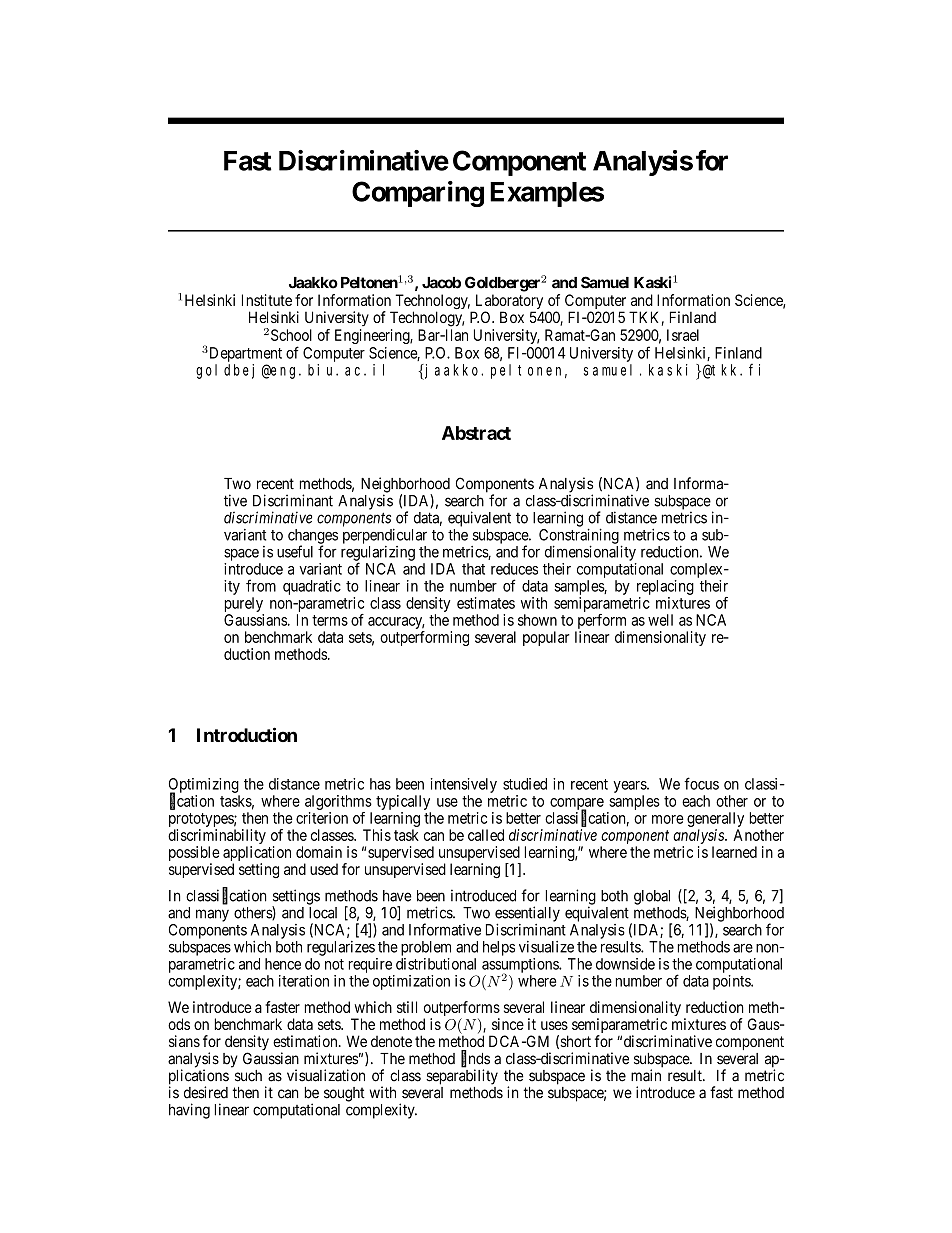 This page has width=952, height=1233. I want to click on called, so click(486, 835).
